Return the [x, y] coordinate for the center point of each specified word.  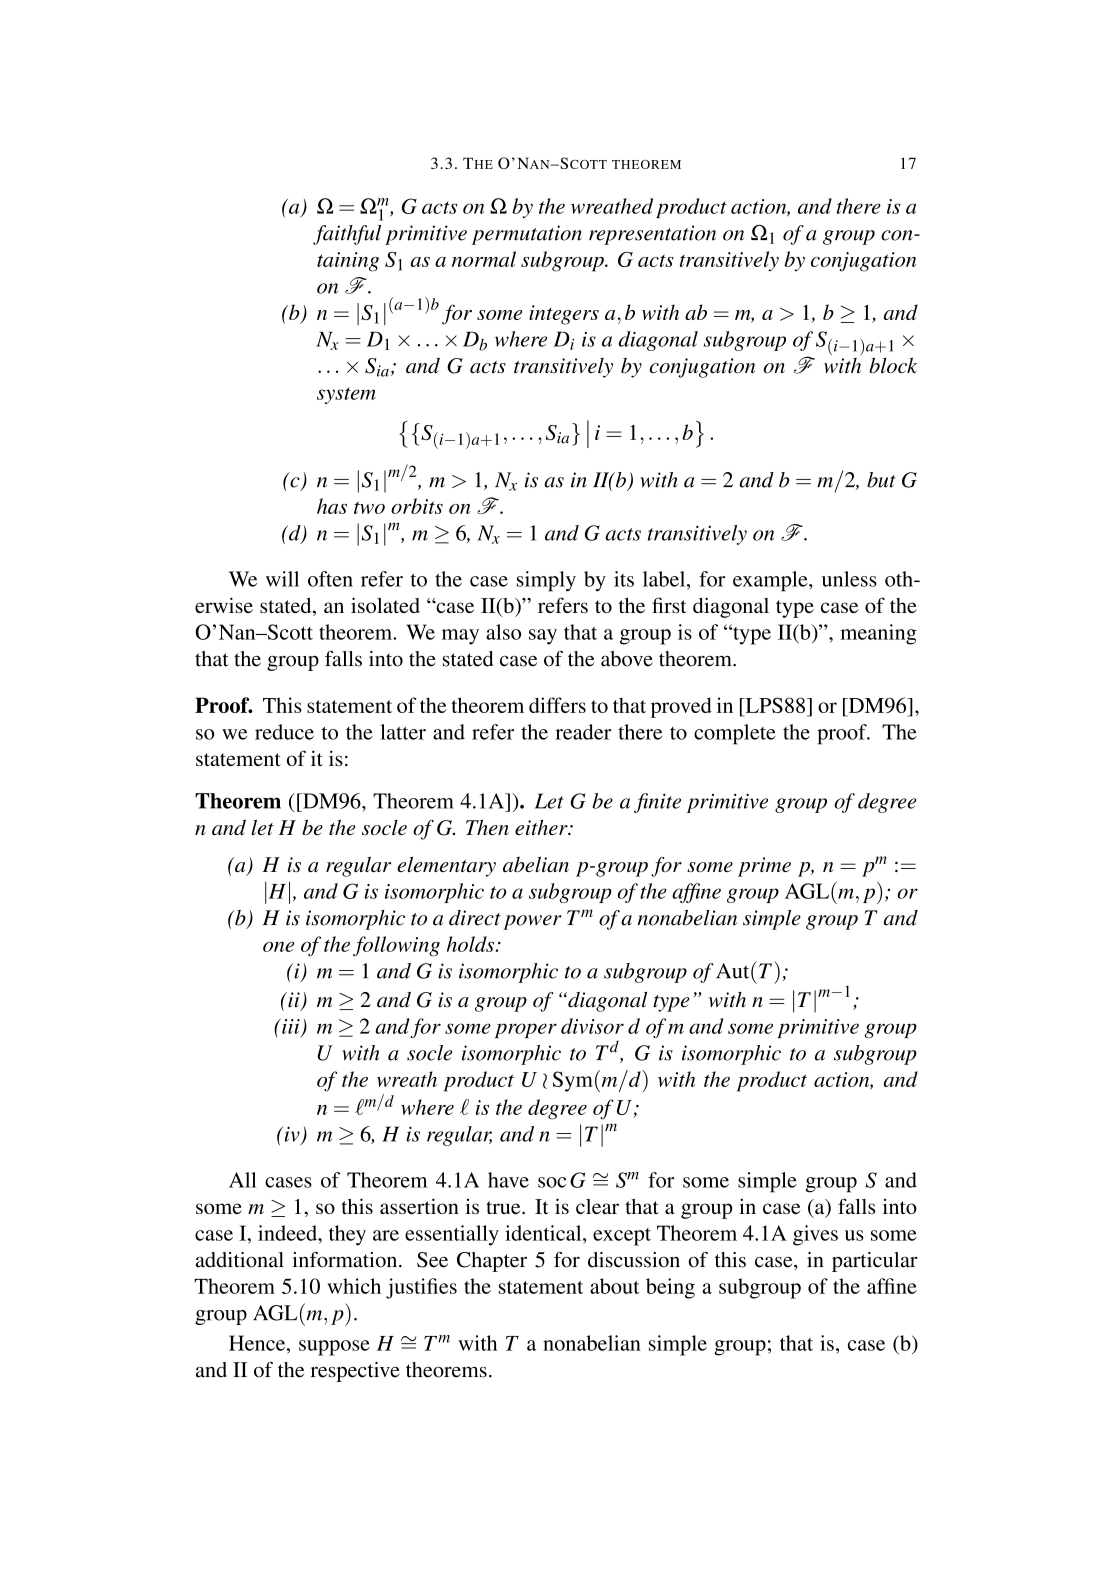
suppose [334, 1348]
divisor [592, 1026]
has [332, 506]
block [893, 365]
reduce [284, 732]
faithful [347, 235]
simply [546, 581]
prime [764, 867]
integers [564, 315]
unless [849, 579]
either [542, 827]
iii [291, 1027]
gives [815, 1235]
